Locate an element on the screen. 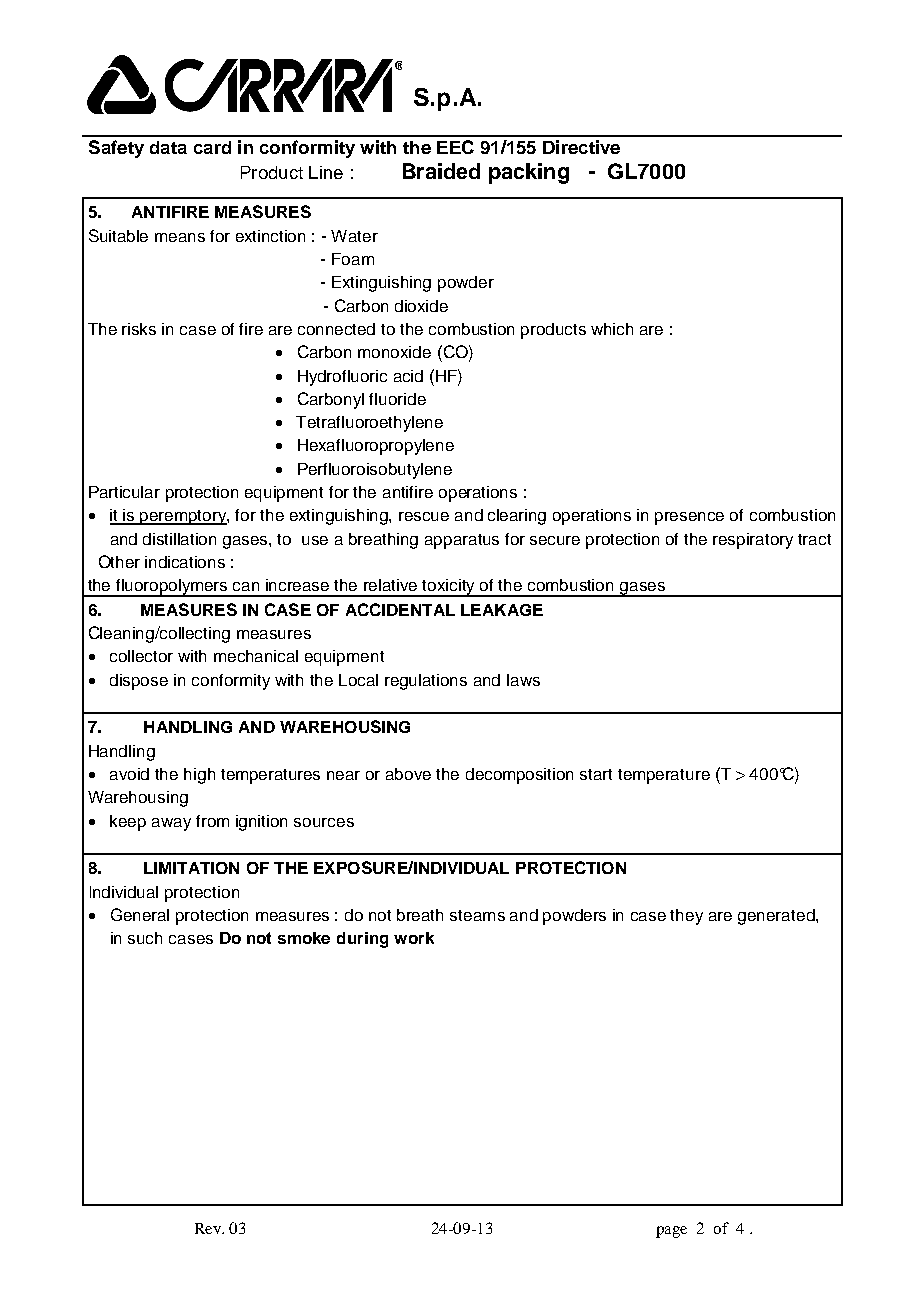 This screenshot has width=924, height=1308. page is located at coordinates (671, 1232).
